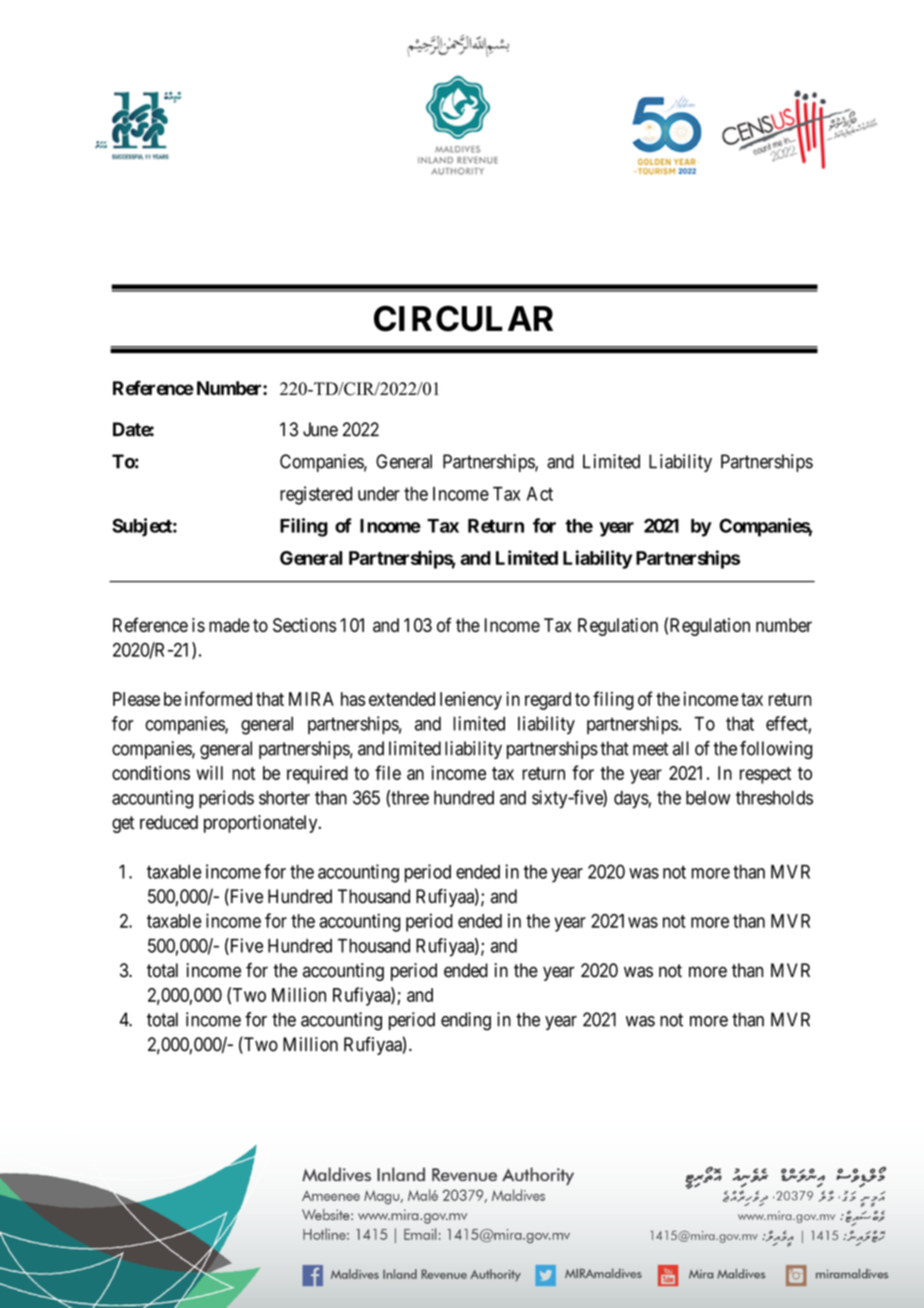  What do you see at coordinates (463, 318) in the screenshot?
I see `CIRCULAR` at bounding box center [463, 318].
